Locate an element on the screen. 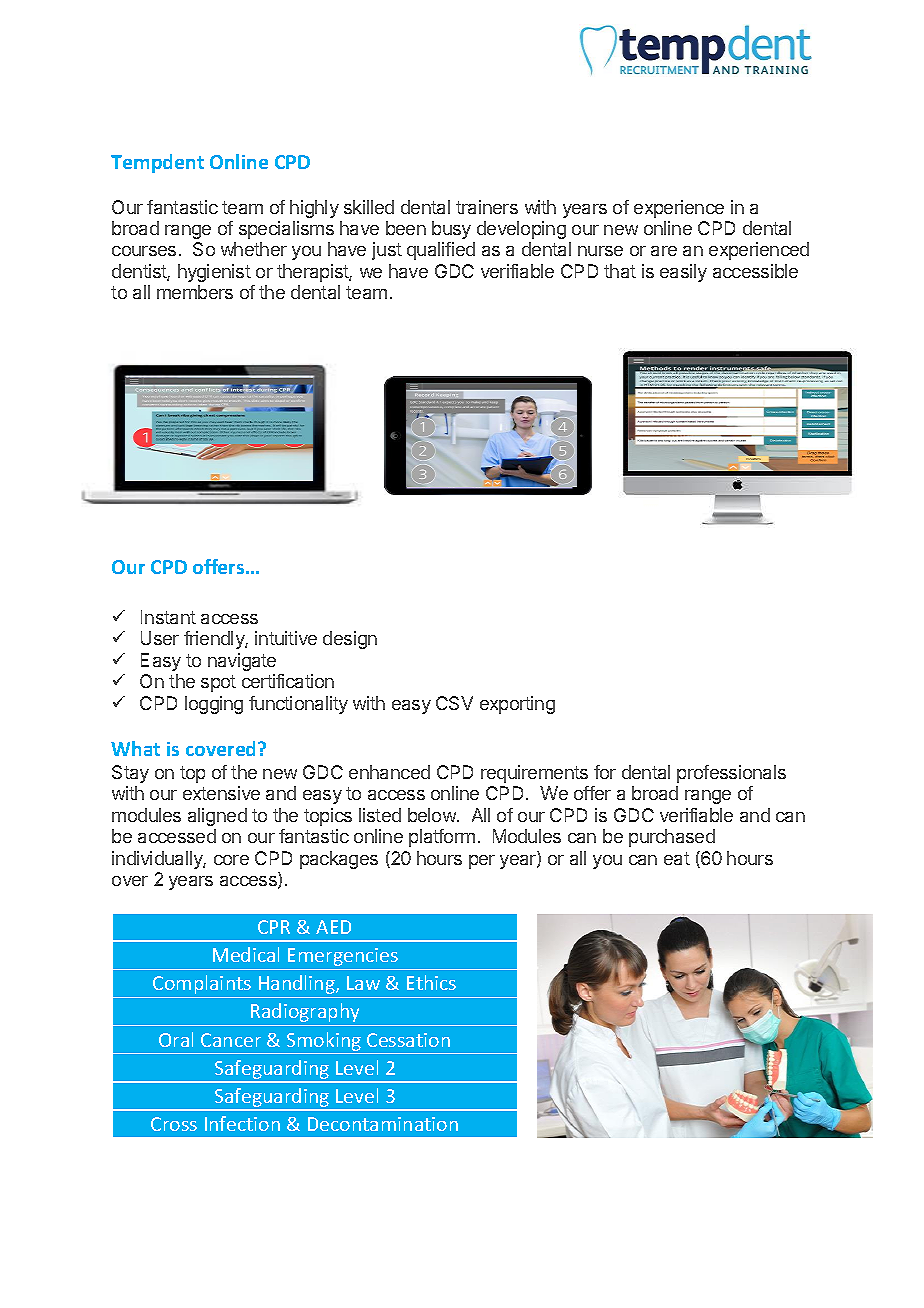  busy is located at coordinates (451, 230).
